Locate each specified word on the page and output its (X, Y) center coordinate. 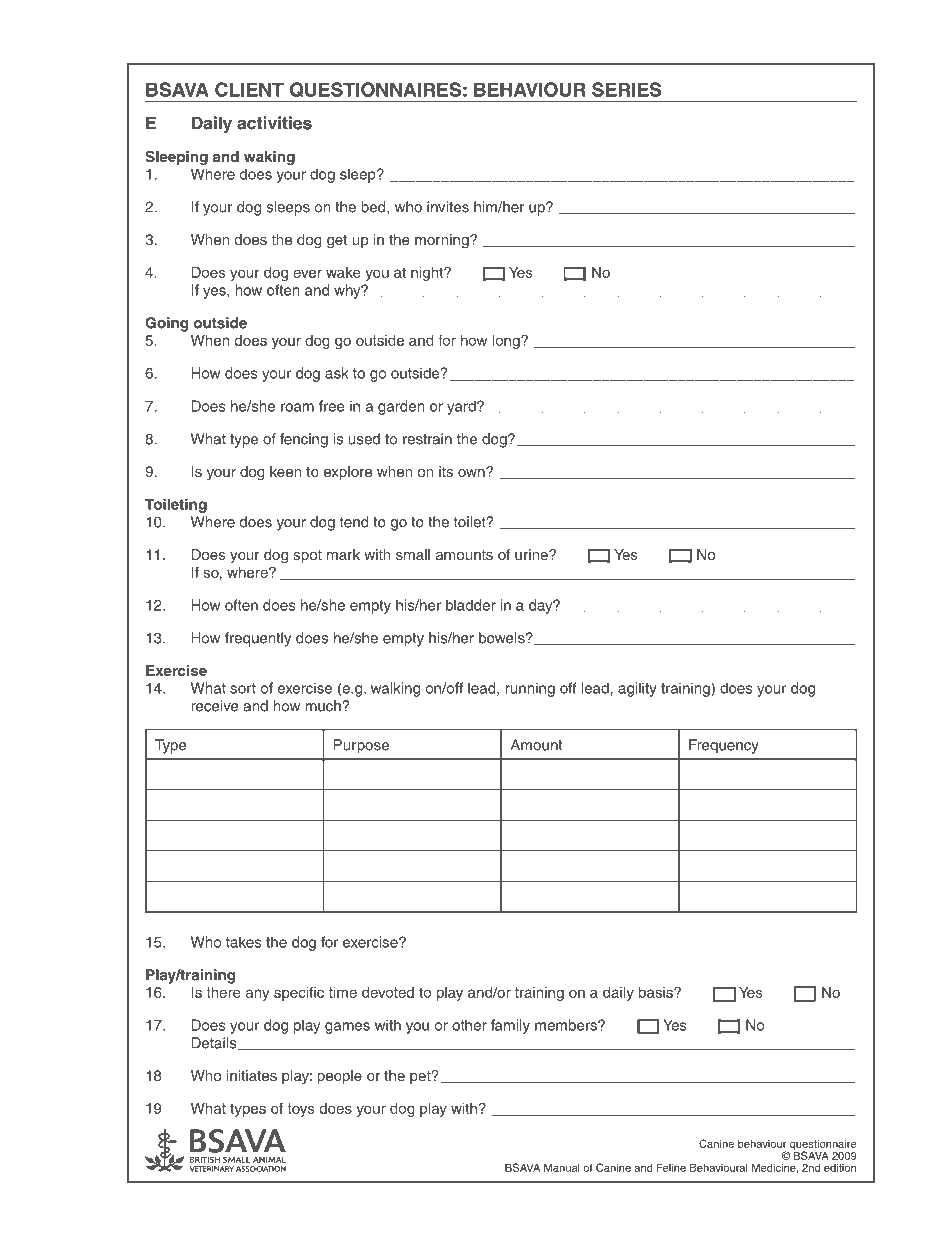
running (530, 689)
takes (243, 942)
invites (448, 207)
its (446, 471)
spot (307, 556)
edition (840, 1167)
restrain (427, 439)
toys (301, 1110)
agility (637, 689)
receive (214, 706)
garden (401, 407)
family (510, 1026)
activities (274, 123)
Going (166, 324)
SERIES (627, 89)
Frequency (724, 746)
